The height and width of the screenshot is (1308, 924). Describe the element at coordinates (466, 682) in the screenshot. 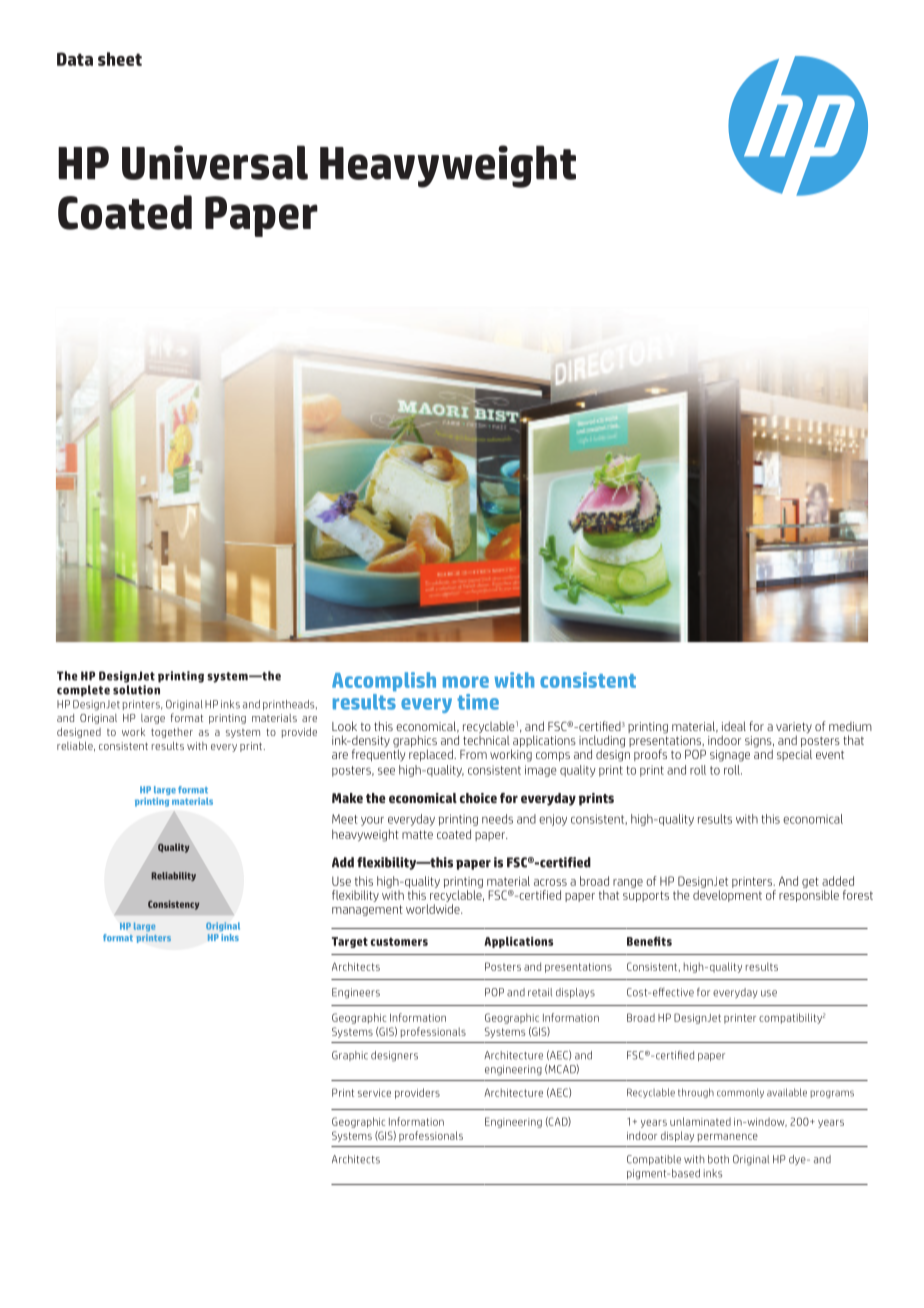

I see `more` at that location.
